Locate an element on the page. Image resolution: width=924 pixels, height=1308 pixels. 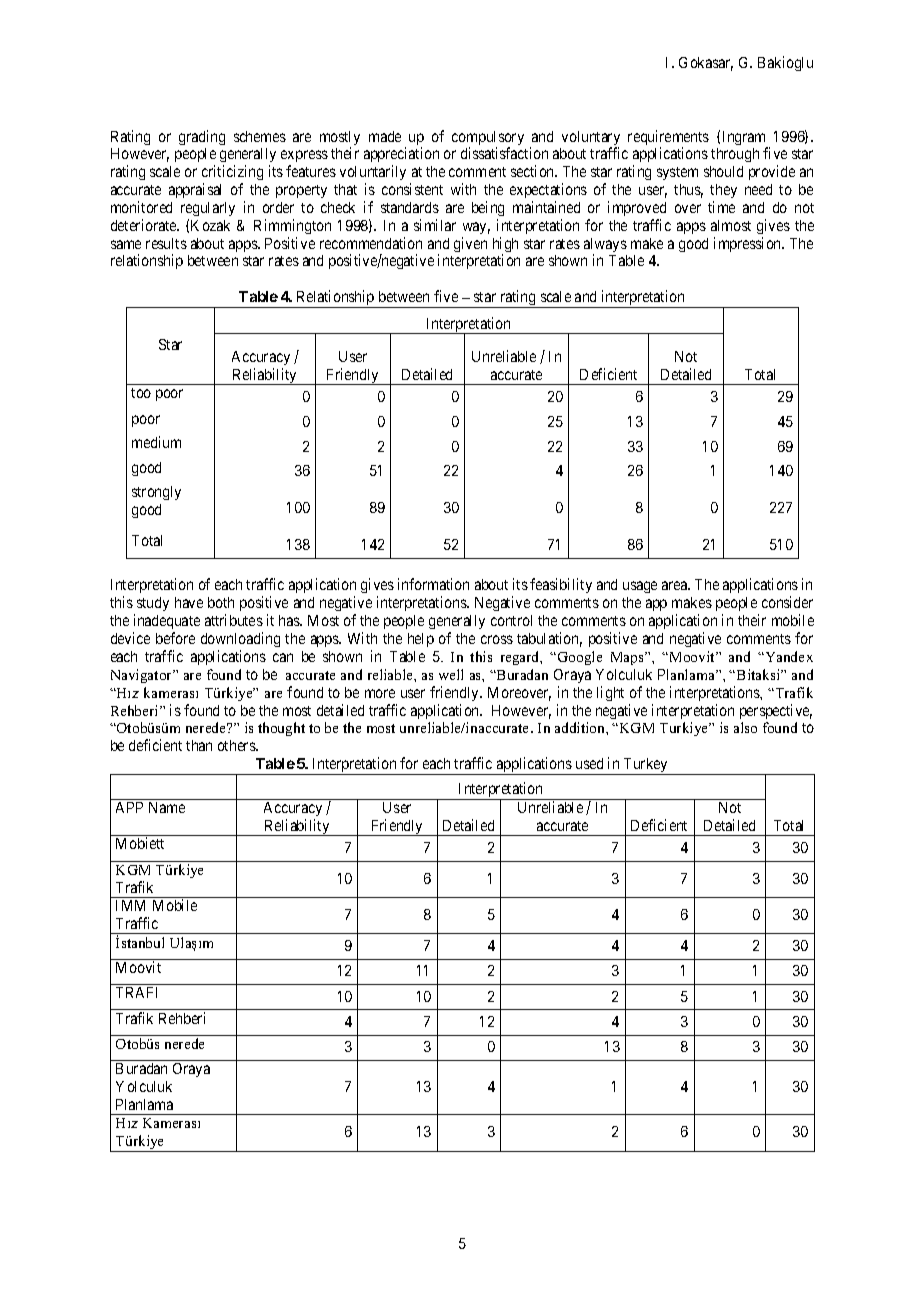
impression is located at coordinates (749, 244).
